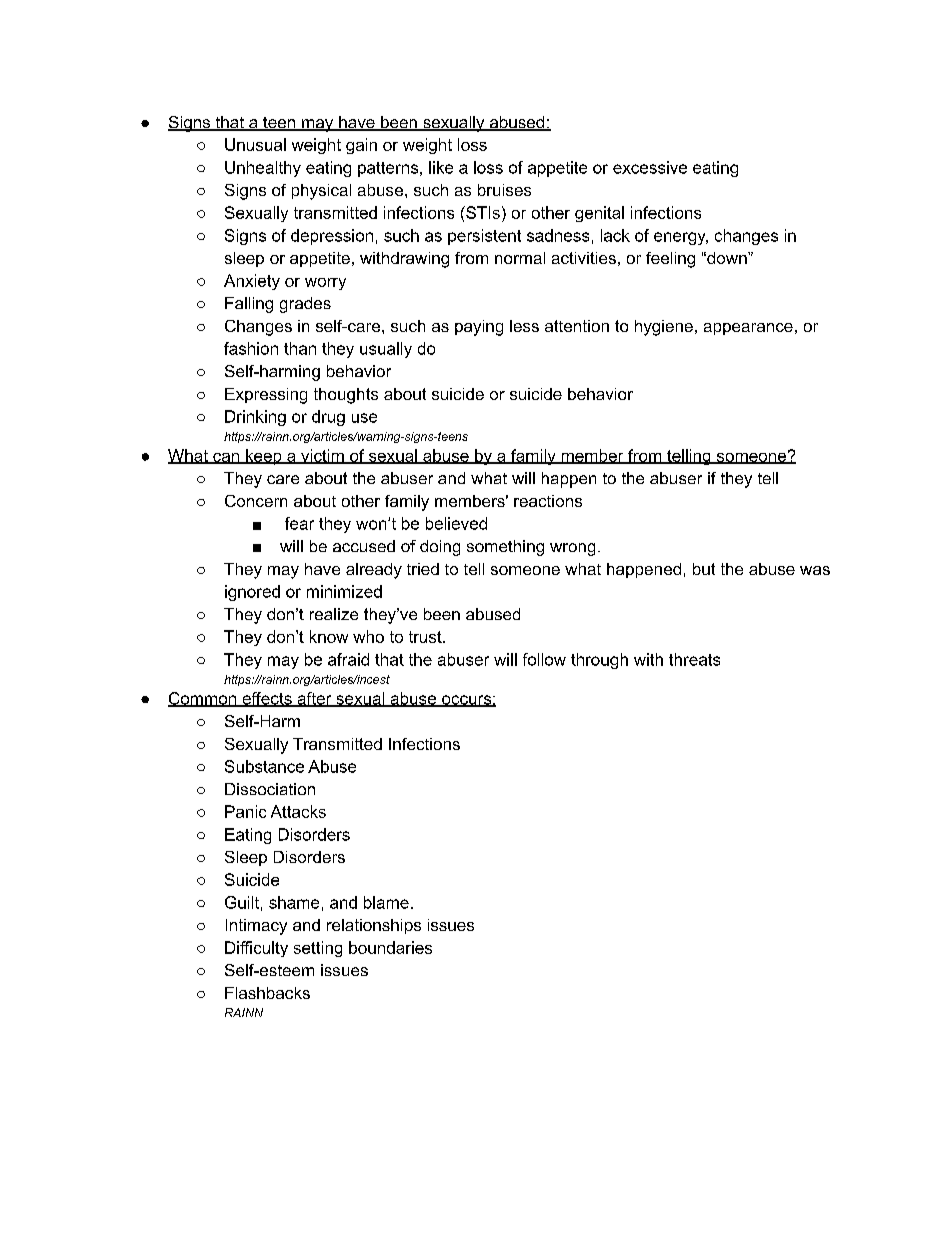  What do you see at coordinates (748, 329) in the image?
I see `appearance` at bounding box center [748, 329].
